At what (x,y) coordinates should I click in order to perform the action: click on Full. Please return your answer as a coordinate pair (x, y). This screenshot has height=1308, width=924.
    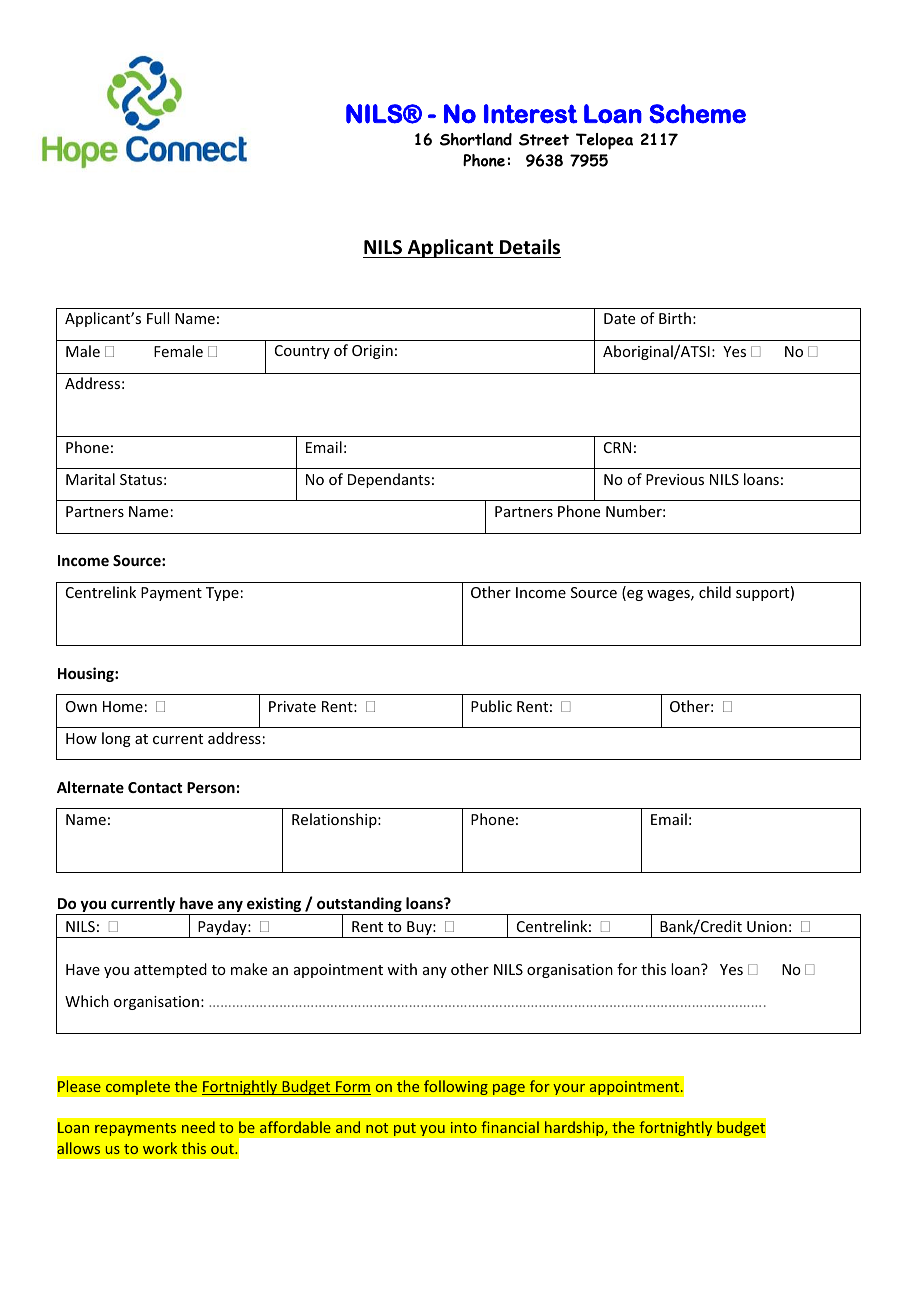
    Looking at the image, I should click on (158, 318).
